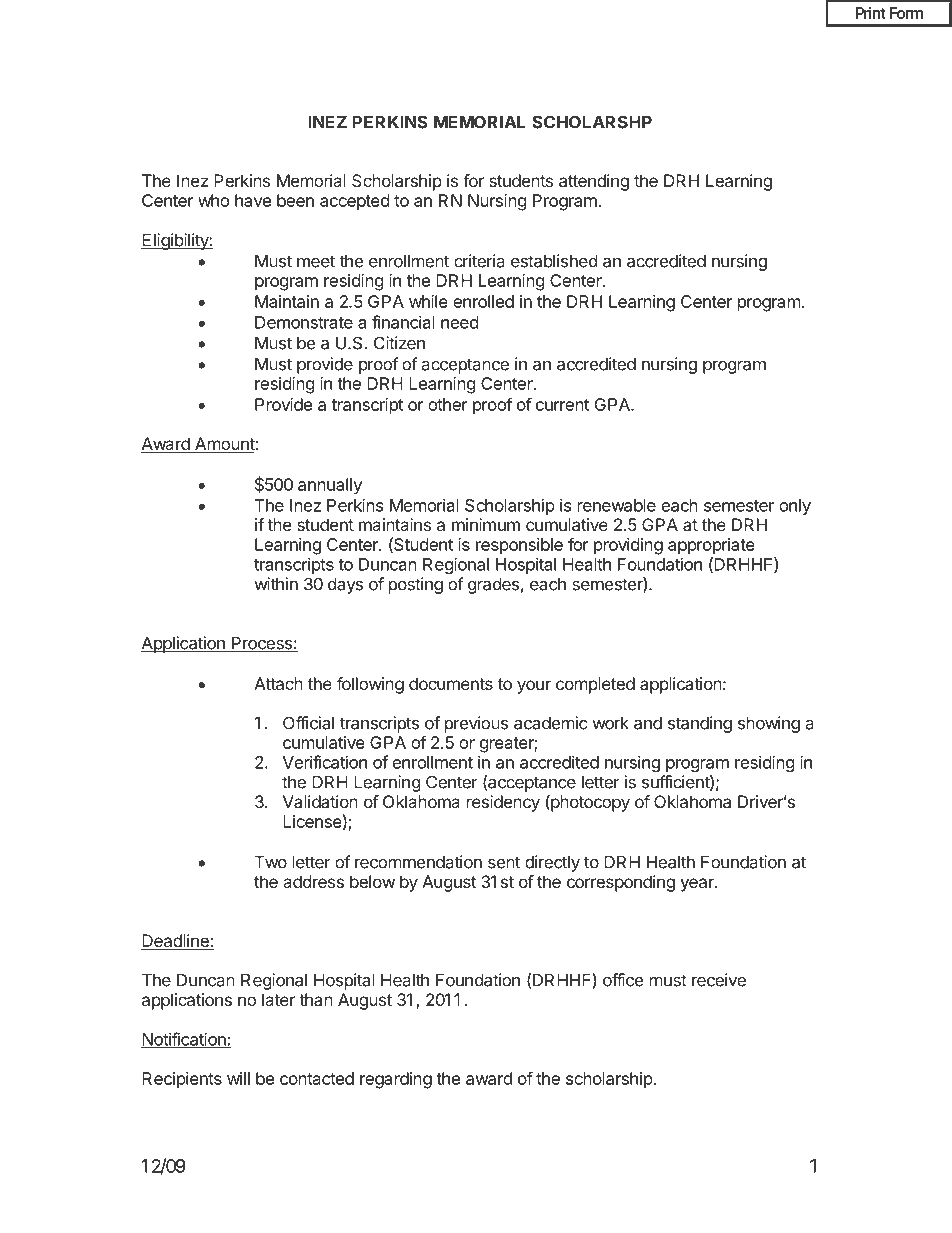  I want to click on only, so click(795, 507).
